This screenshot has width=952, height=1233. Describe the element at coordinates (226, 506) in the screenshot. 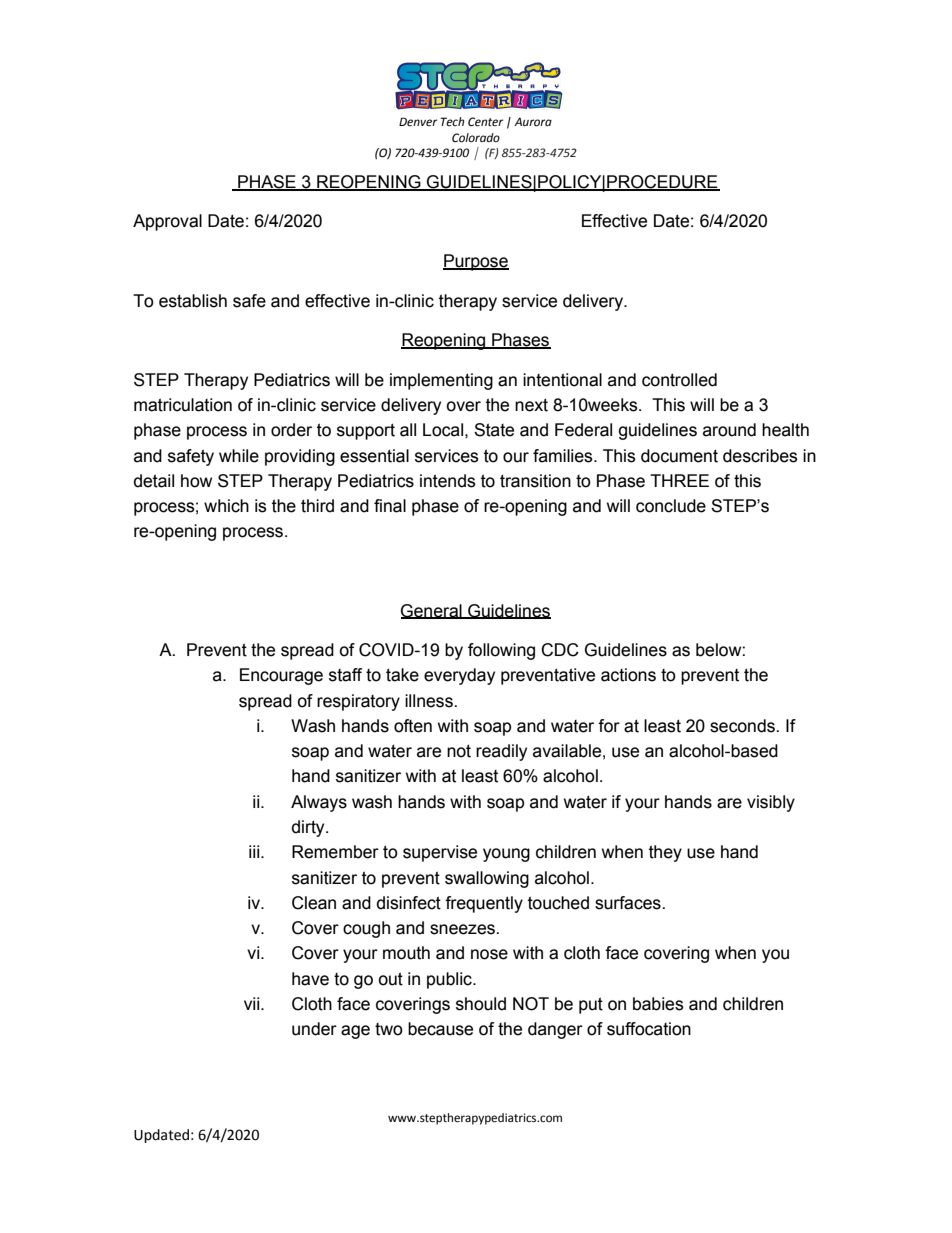

I see `which` at that location.
